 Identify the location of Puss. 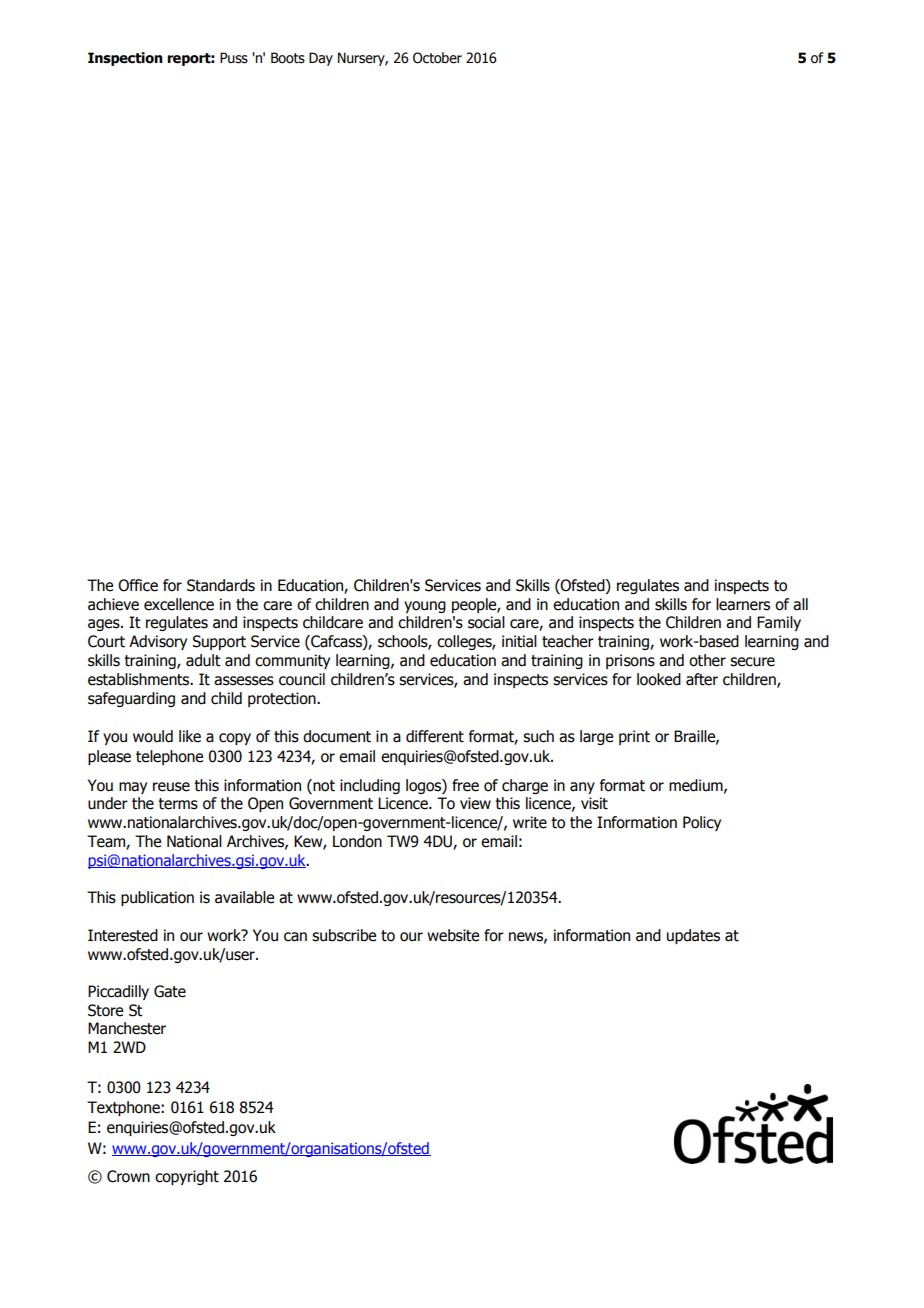
(234, 58).
